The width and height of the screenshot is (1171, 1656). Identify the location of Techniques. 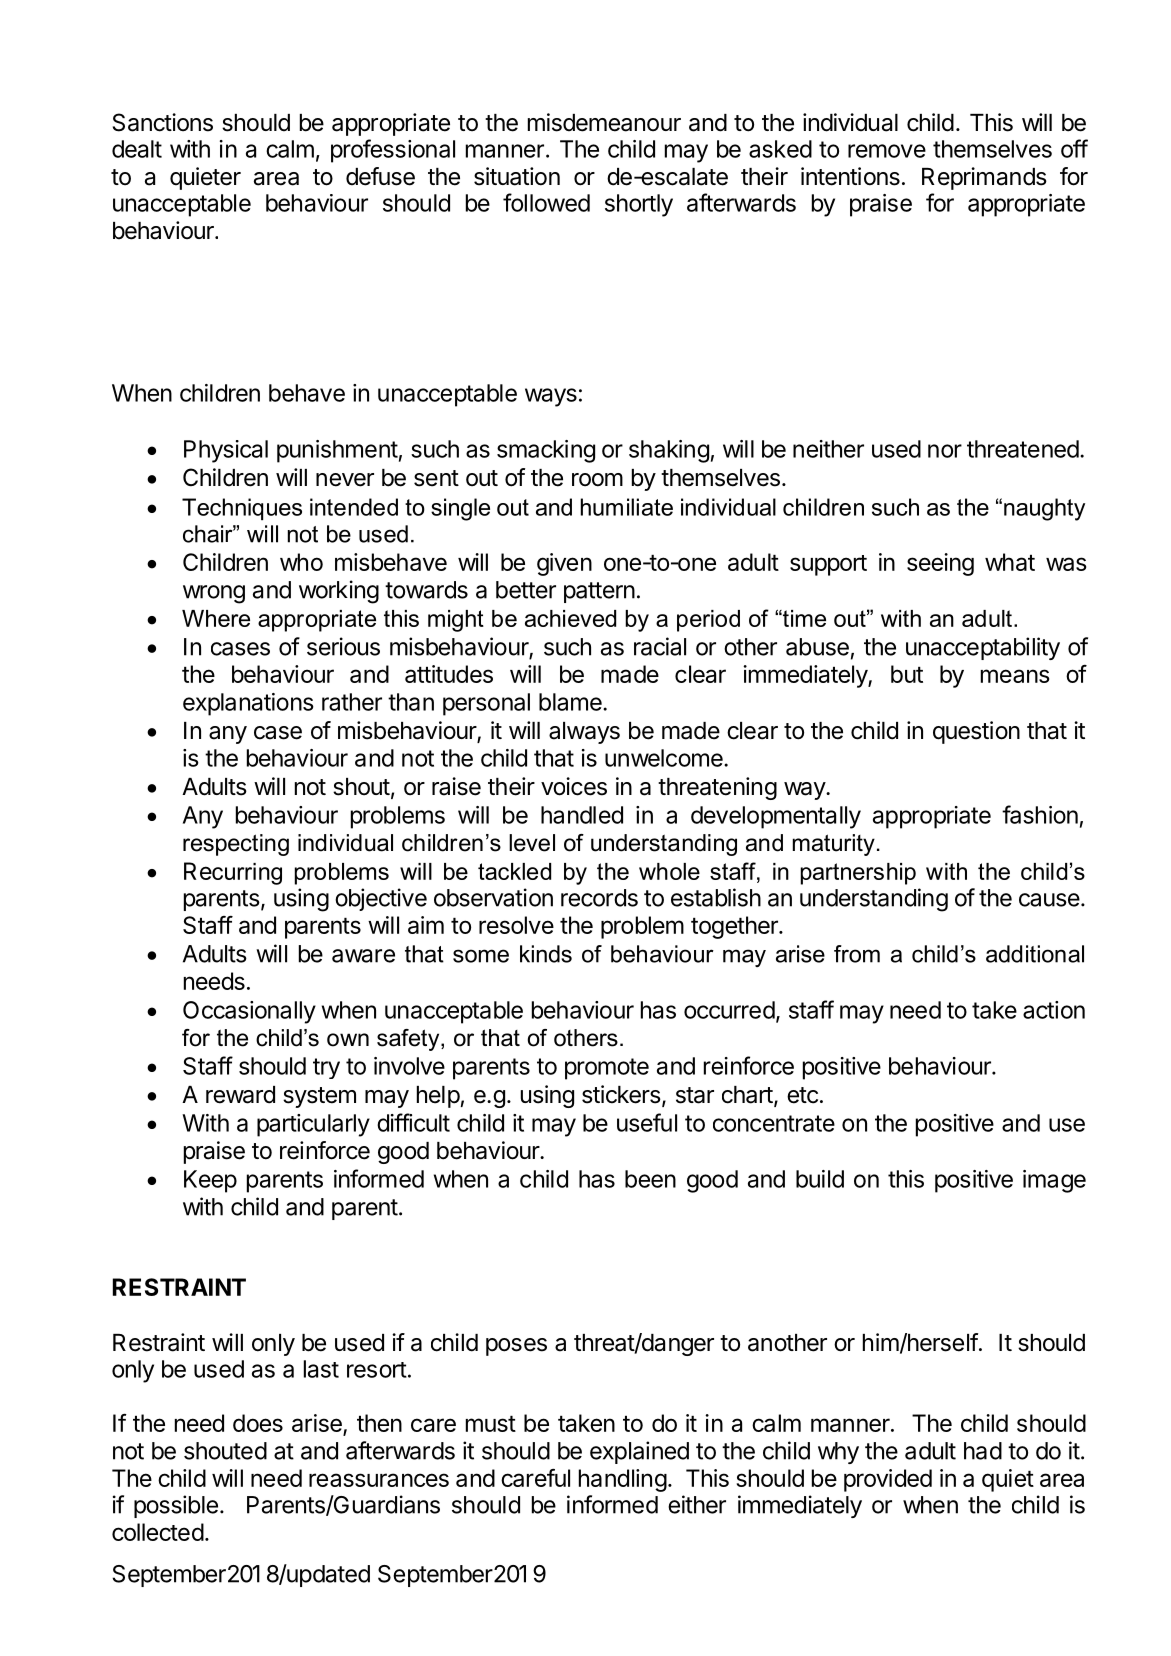
(242, 509).
